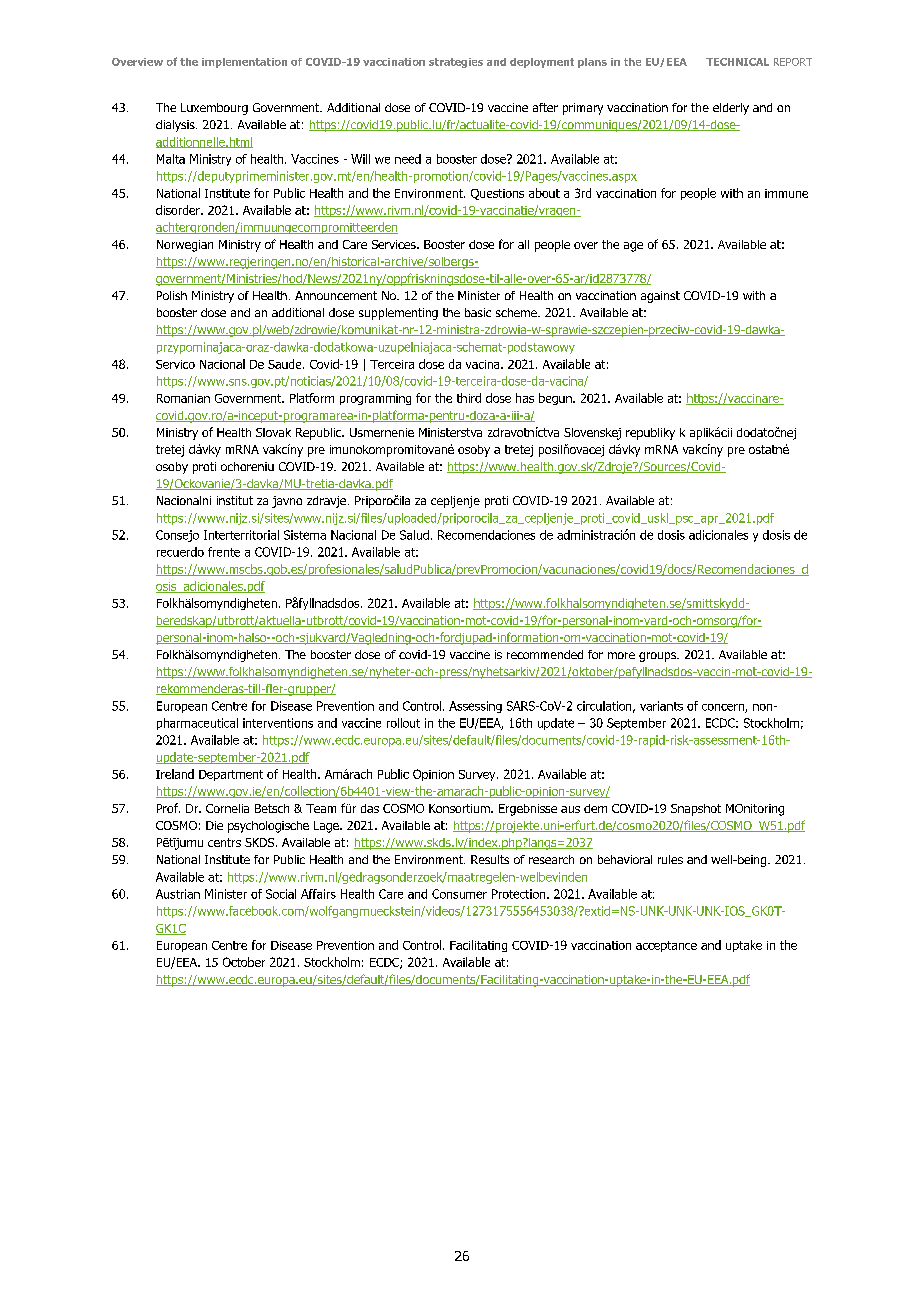 The width and height of the screenshot is (924, 1308). I want to click on October, so click(244, 962).
